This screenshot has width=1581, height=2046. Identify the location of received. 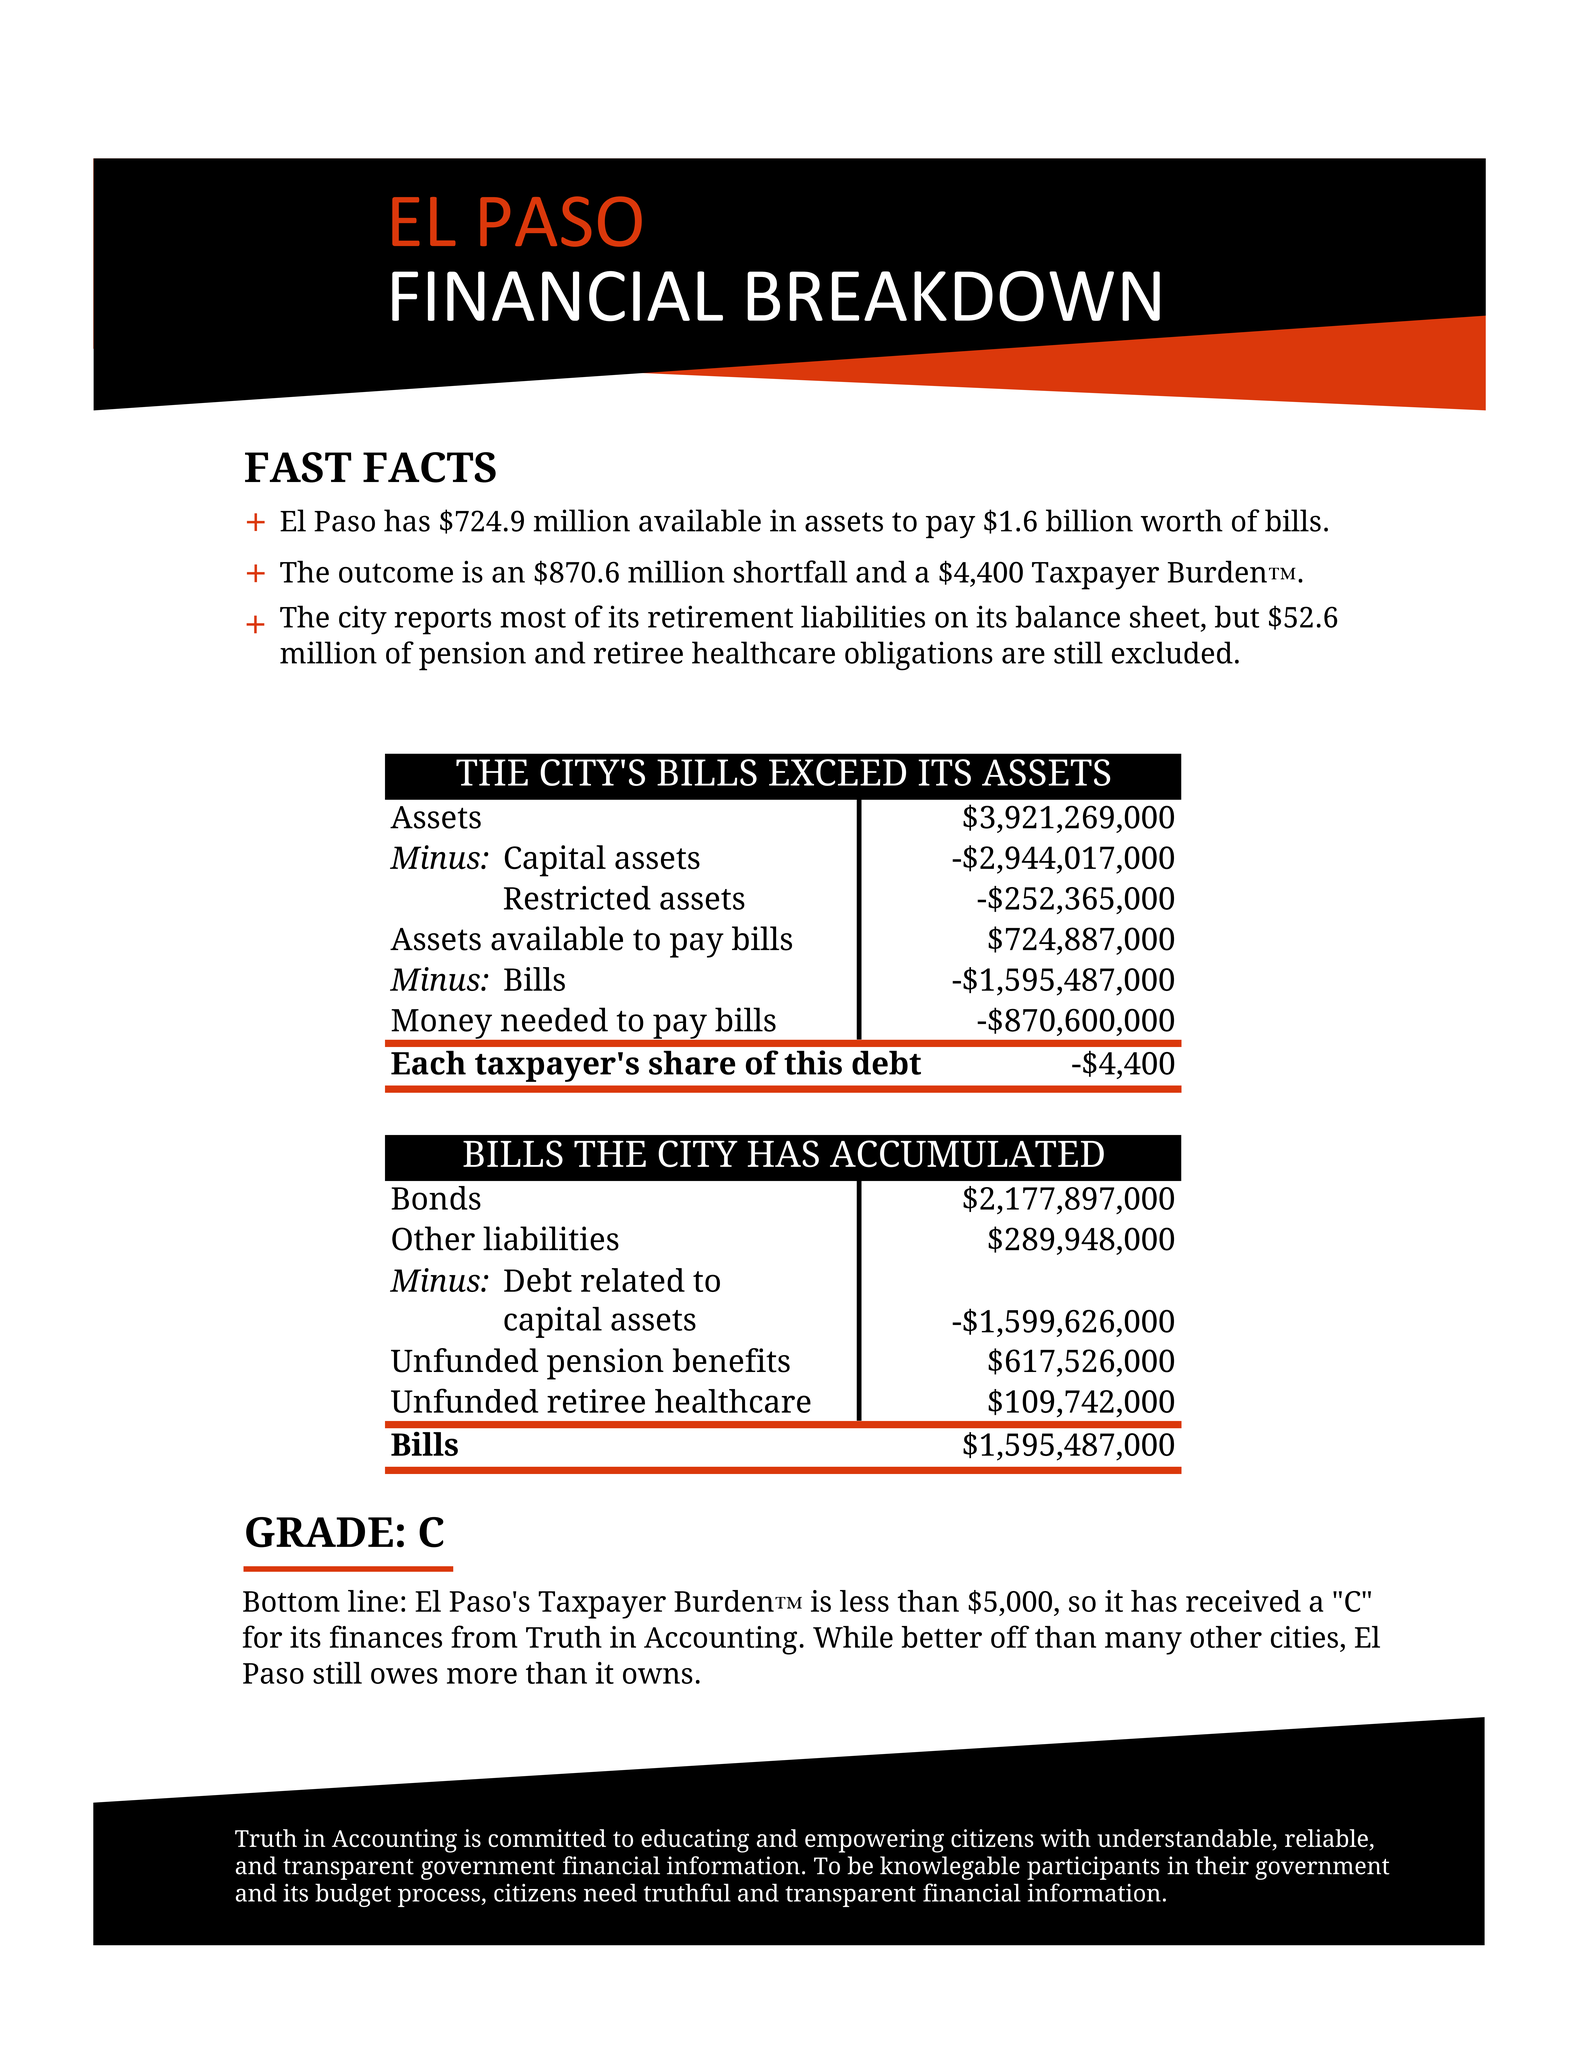
(1243, 1601).
